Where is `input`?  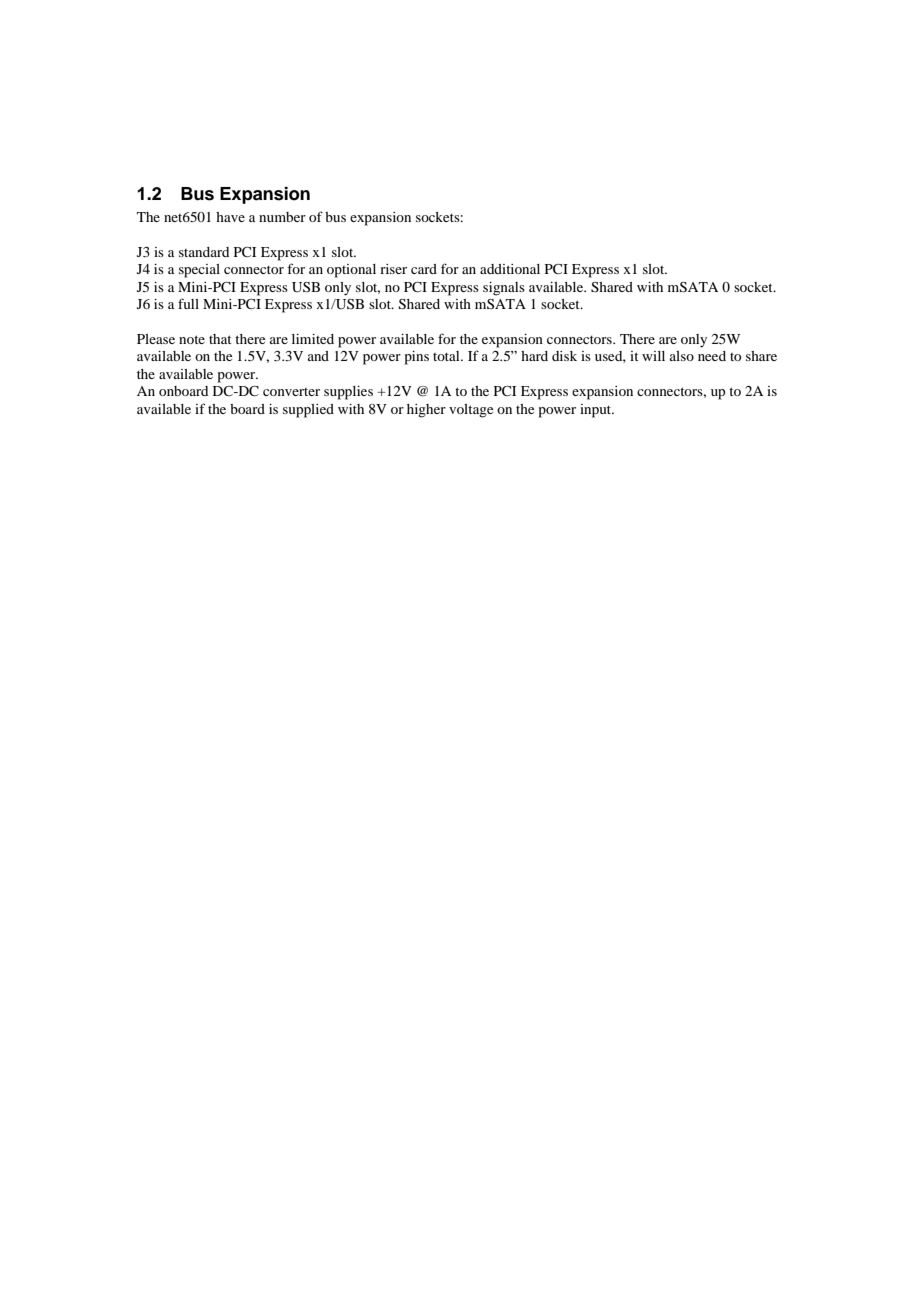 input is located at coordinates (597, 411).
